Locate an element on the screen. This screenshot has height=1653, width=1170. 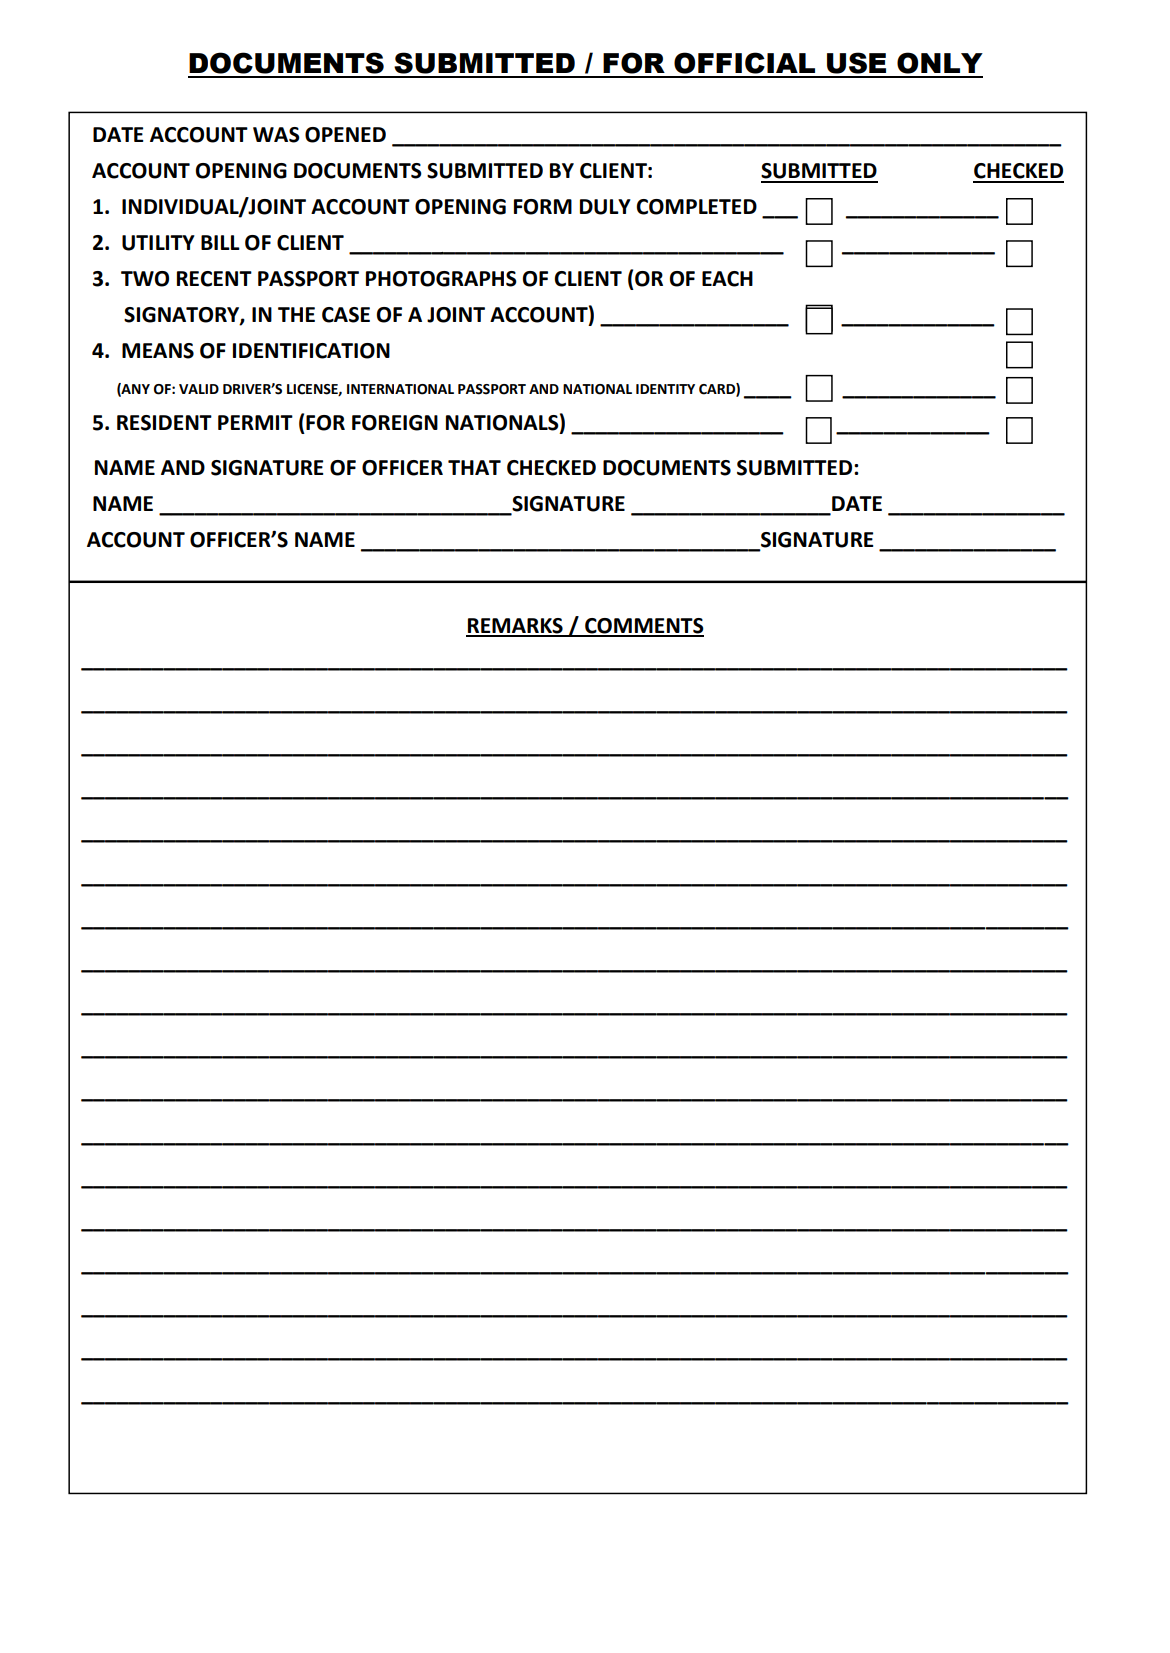
PHOTOGRAPHS is located at coordinates (441, 279).
